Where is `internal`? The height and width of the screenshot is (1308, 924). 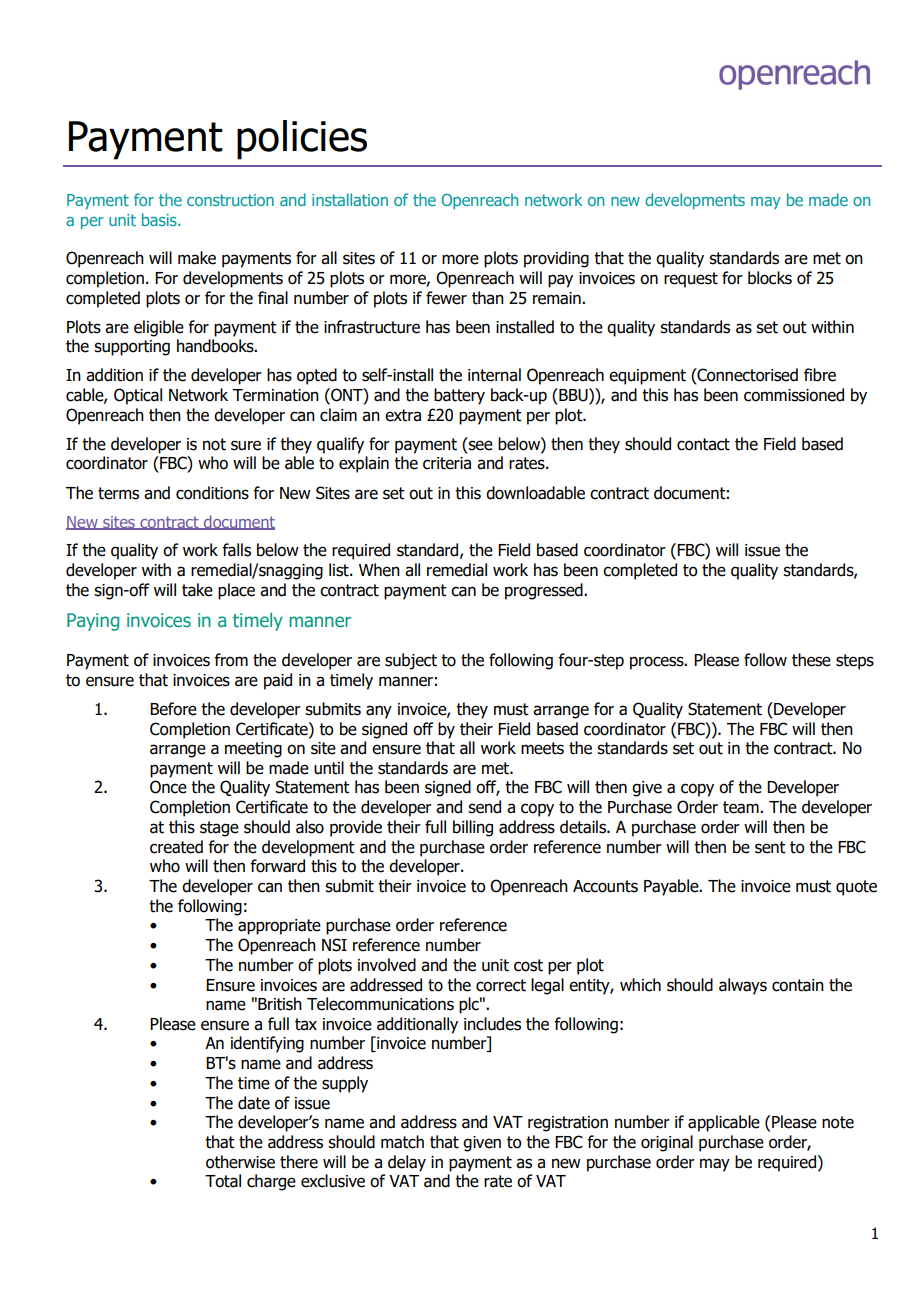 internal is located at coordinates (494, 375).
